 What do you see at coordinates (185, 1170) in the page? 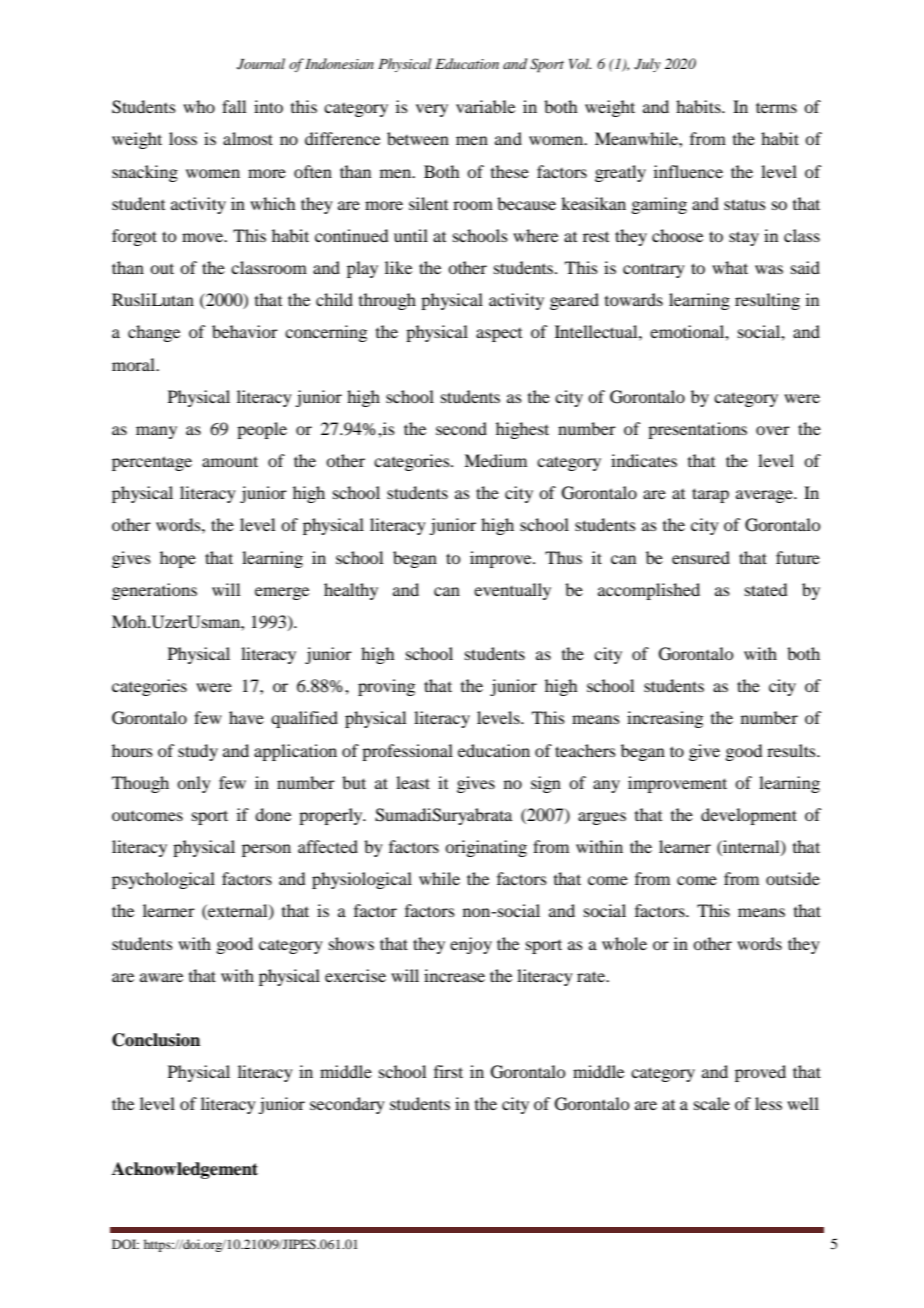
I see `Acknowledgement` at bounding box center [185, 1170].
